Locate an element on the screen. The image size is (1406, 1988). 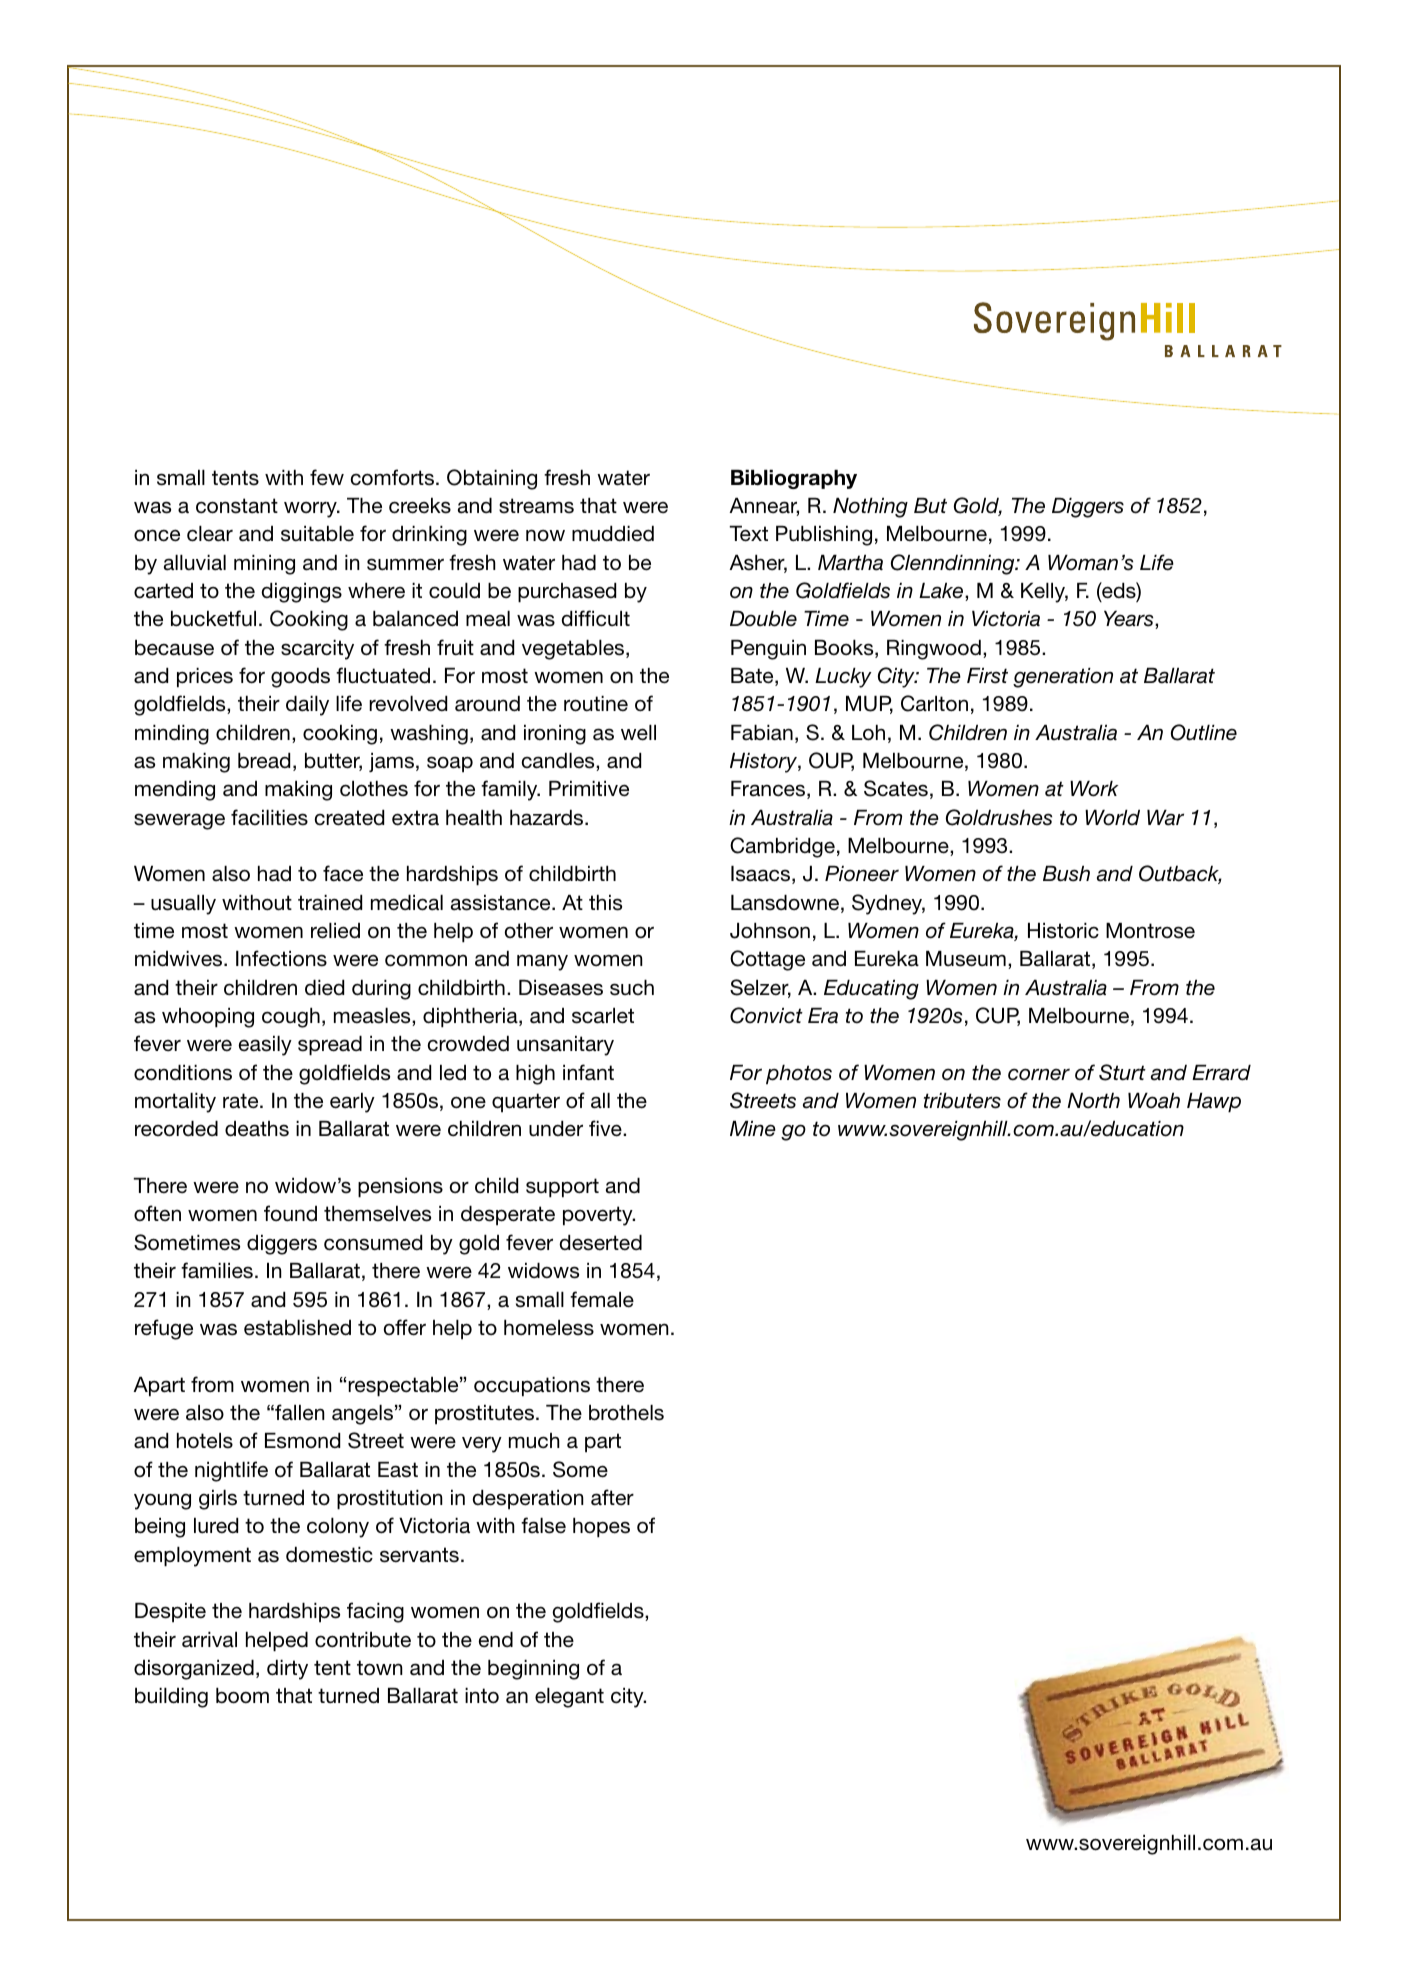
Work is located at coordinates (1094, 789).
